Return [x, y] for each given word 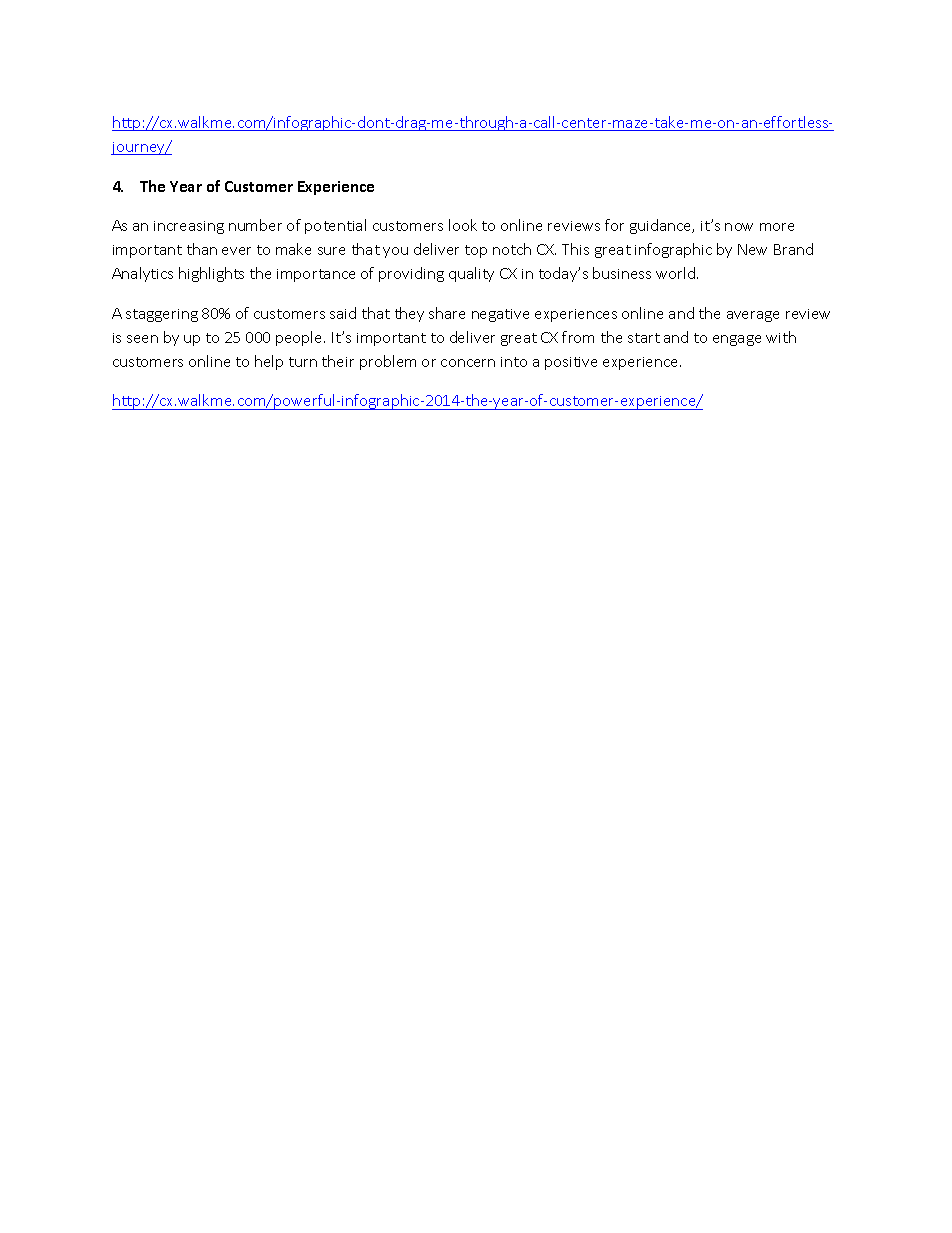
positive [571, 363]
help [269, 362]
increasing [189, 227]
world [675, 273]
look [463, 225]
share [447, 313]
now [739, 227]
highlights [211, 274]
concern [468, 363]
